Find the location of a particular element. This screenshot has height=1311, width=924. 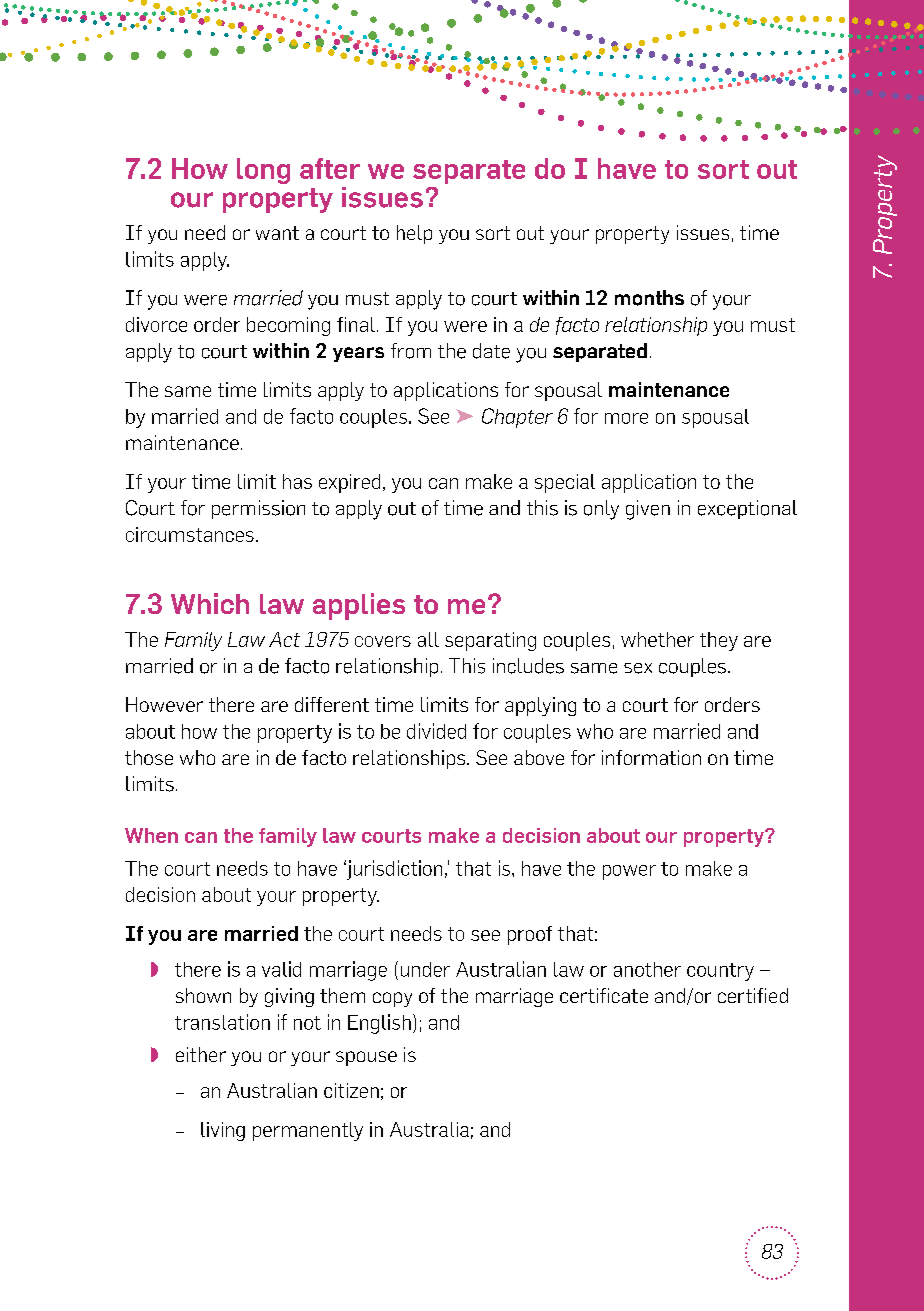

living is located at coordinates (223, 1131).
